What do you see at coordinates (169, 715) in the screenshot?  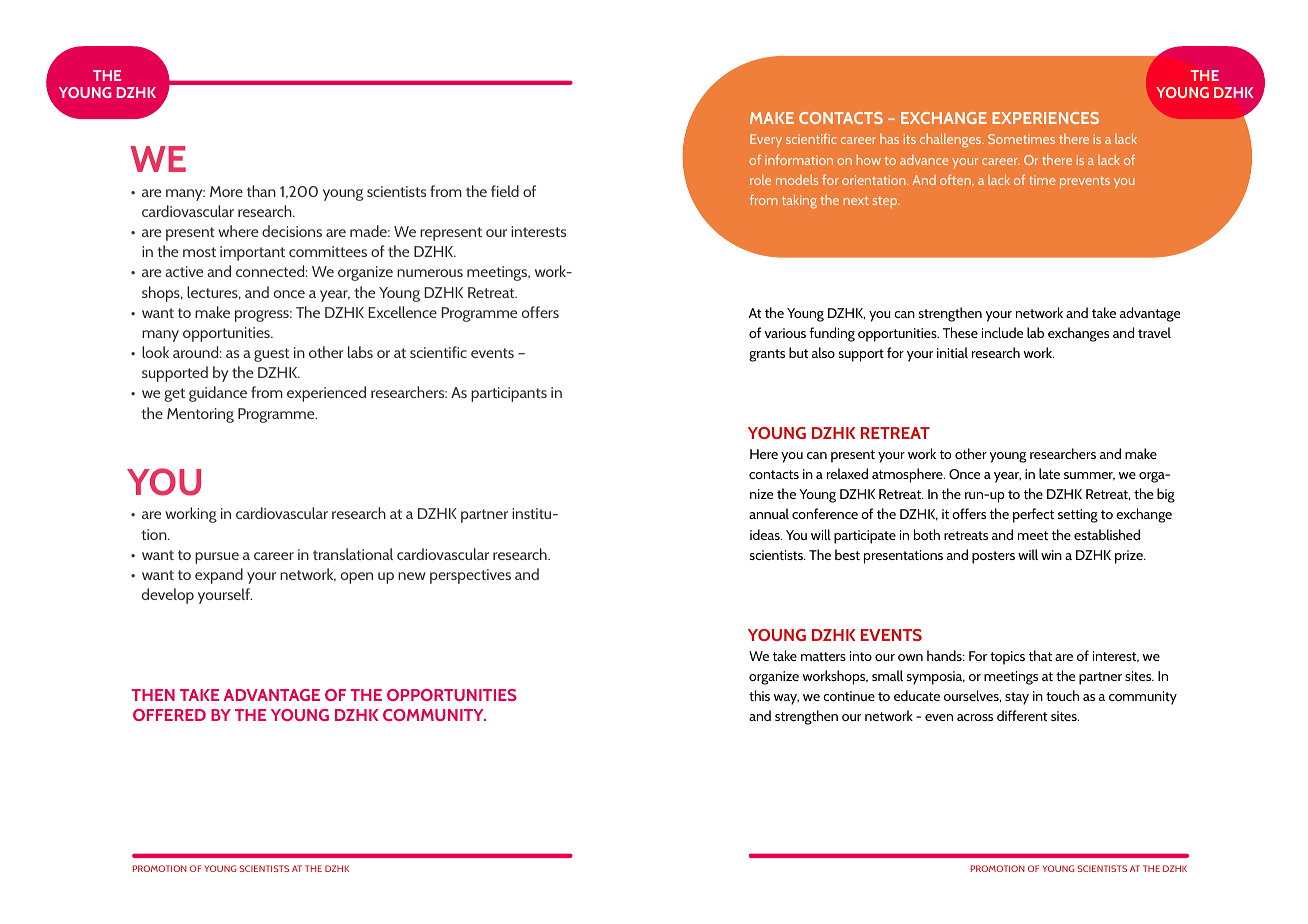 I see `OFFERED` at bounding box center [169, 715].
